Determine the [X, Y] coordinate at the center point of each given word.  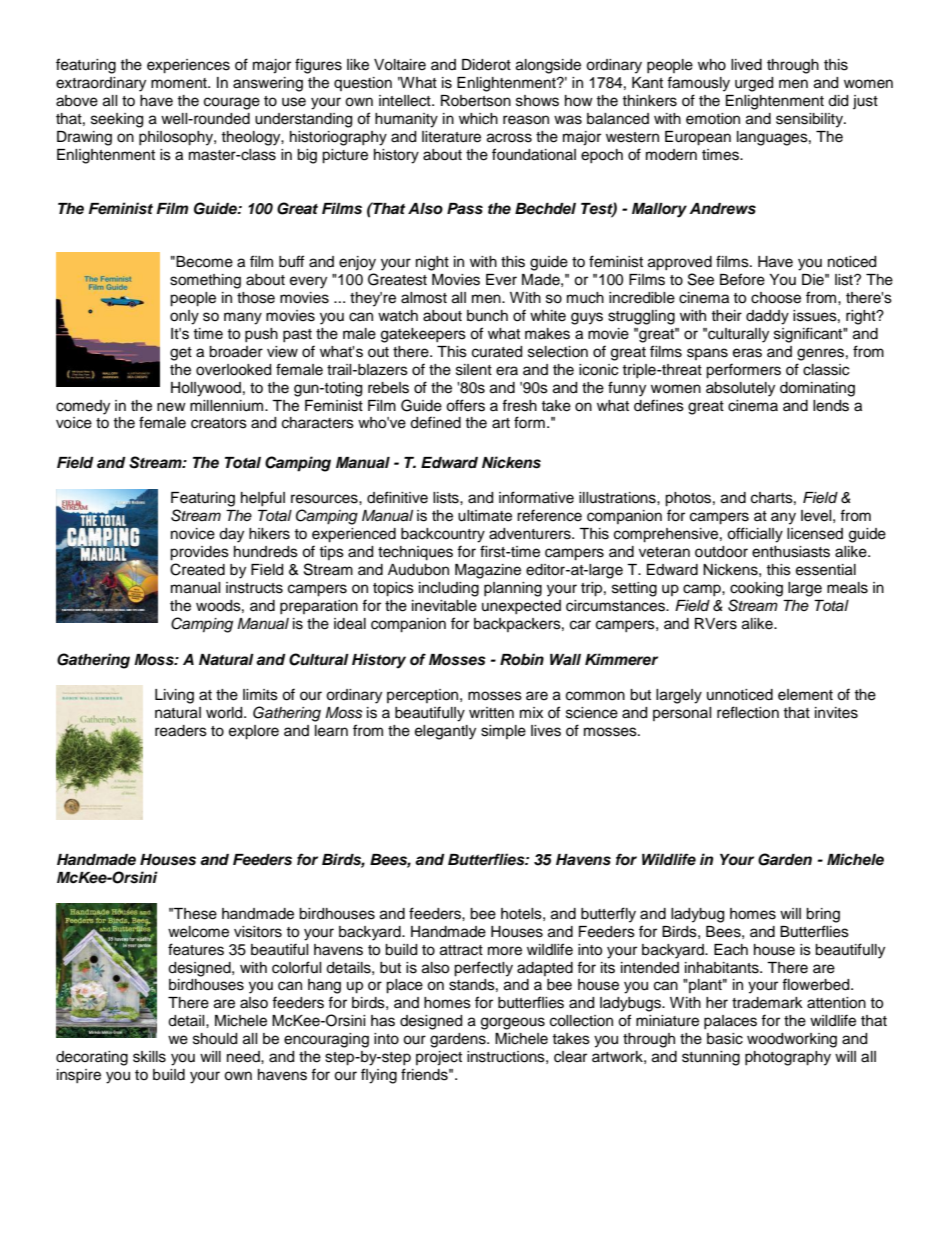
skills [149, 1057]
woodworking [792, 1040]
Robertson [476, 101]
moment [180, 83]
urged [754, 84]
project [439, 1058]
